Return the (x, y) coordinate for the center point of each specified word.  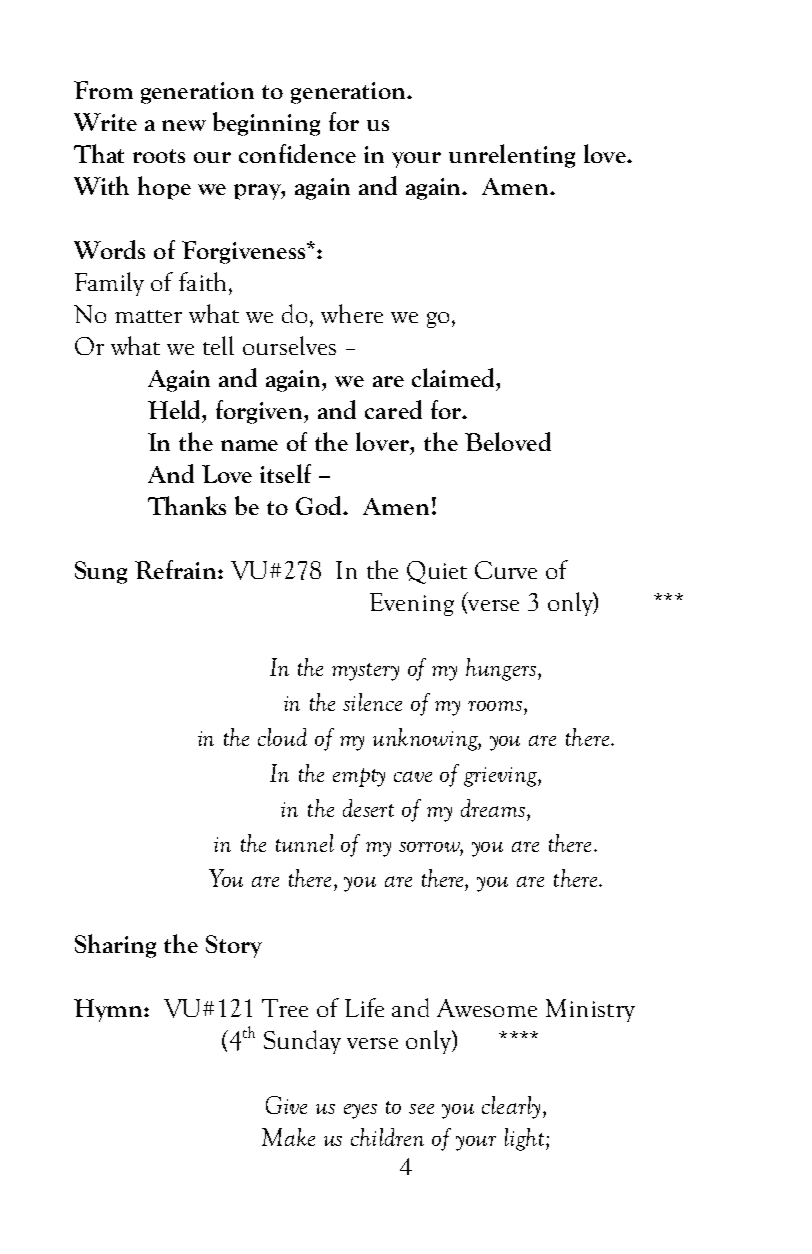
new (184, 125)
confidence (297, 153)
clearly (511, 1107)
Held (175, 409)
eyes (360, 1111)
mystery (365, 672)
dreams (493, 808)
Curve (506, 570)
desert (368, 808)
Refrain (177, 569)
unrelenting (512, 156)
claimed (454, 377)
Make (288, 1137)
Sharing (115, 946)
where (352, 313)
